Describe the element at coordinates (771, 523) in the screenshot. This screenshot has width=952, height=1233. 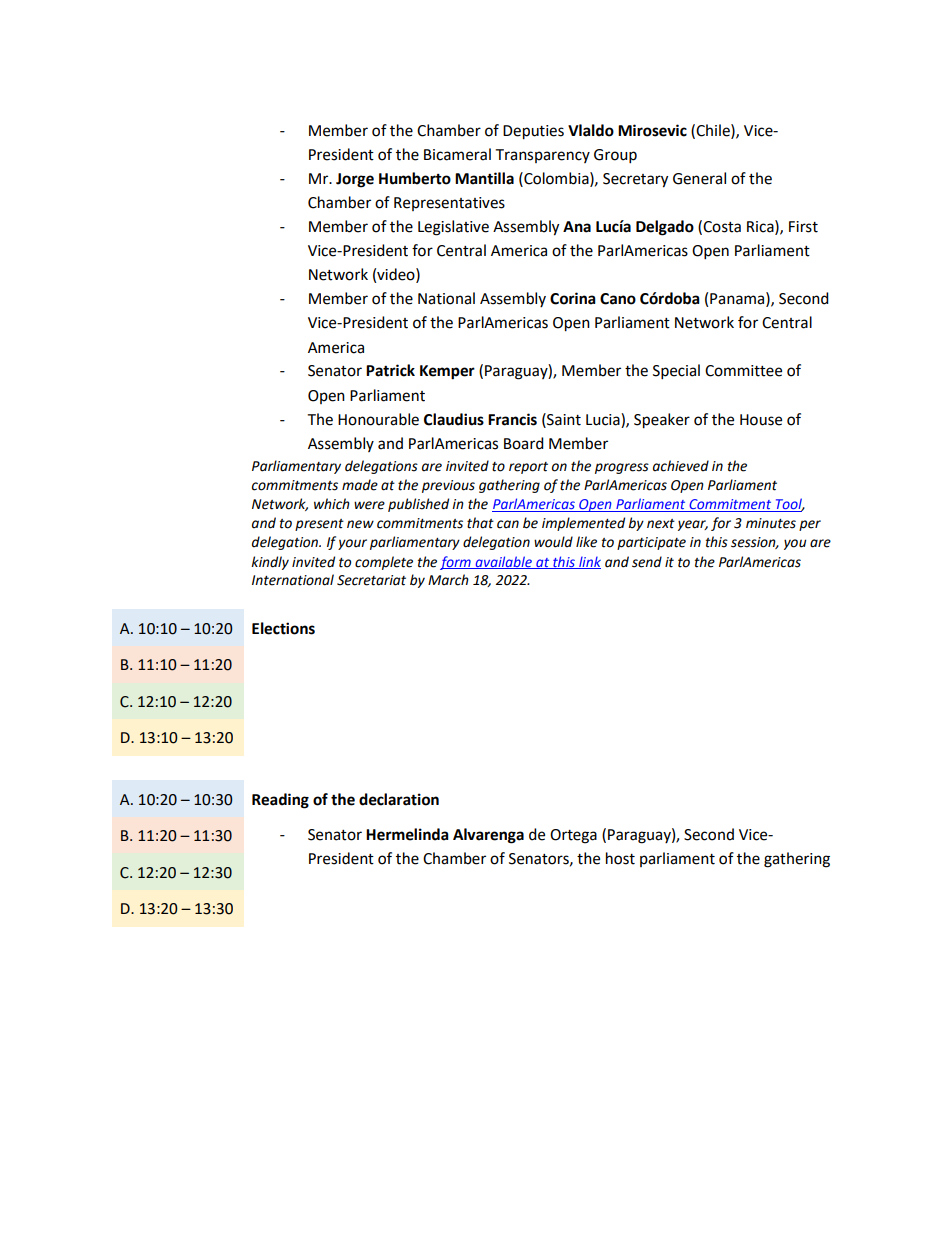
I see `minutes` at that location.
